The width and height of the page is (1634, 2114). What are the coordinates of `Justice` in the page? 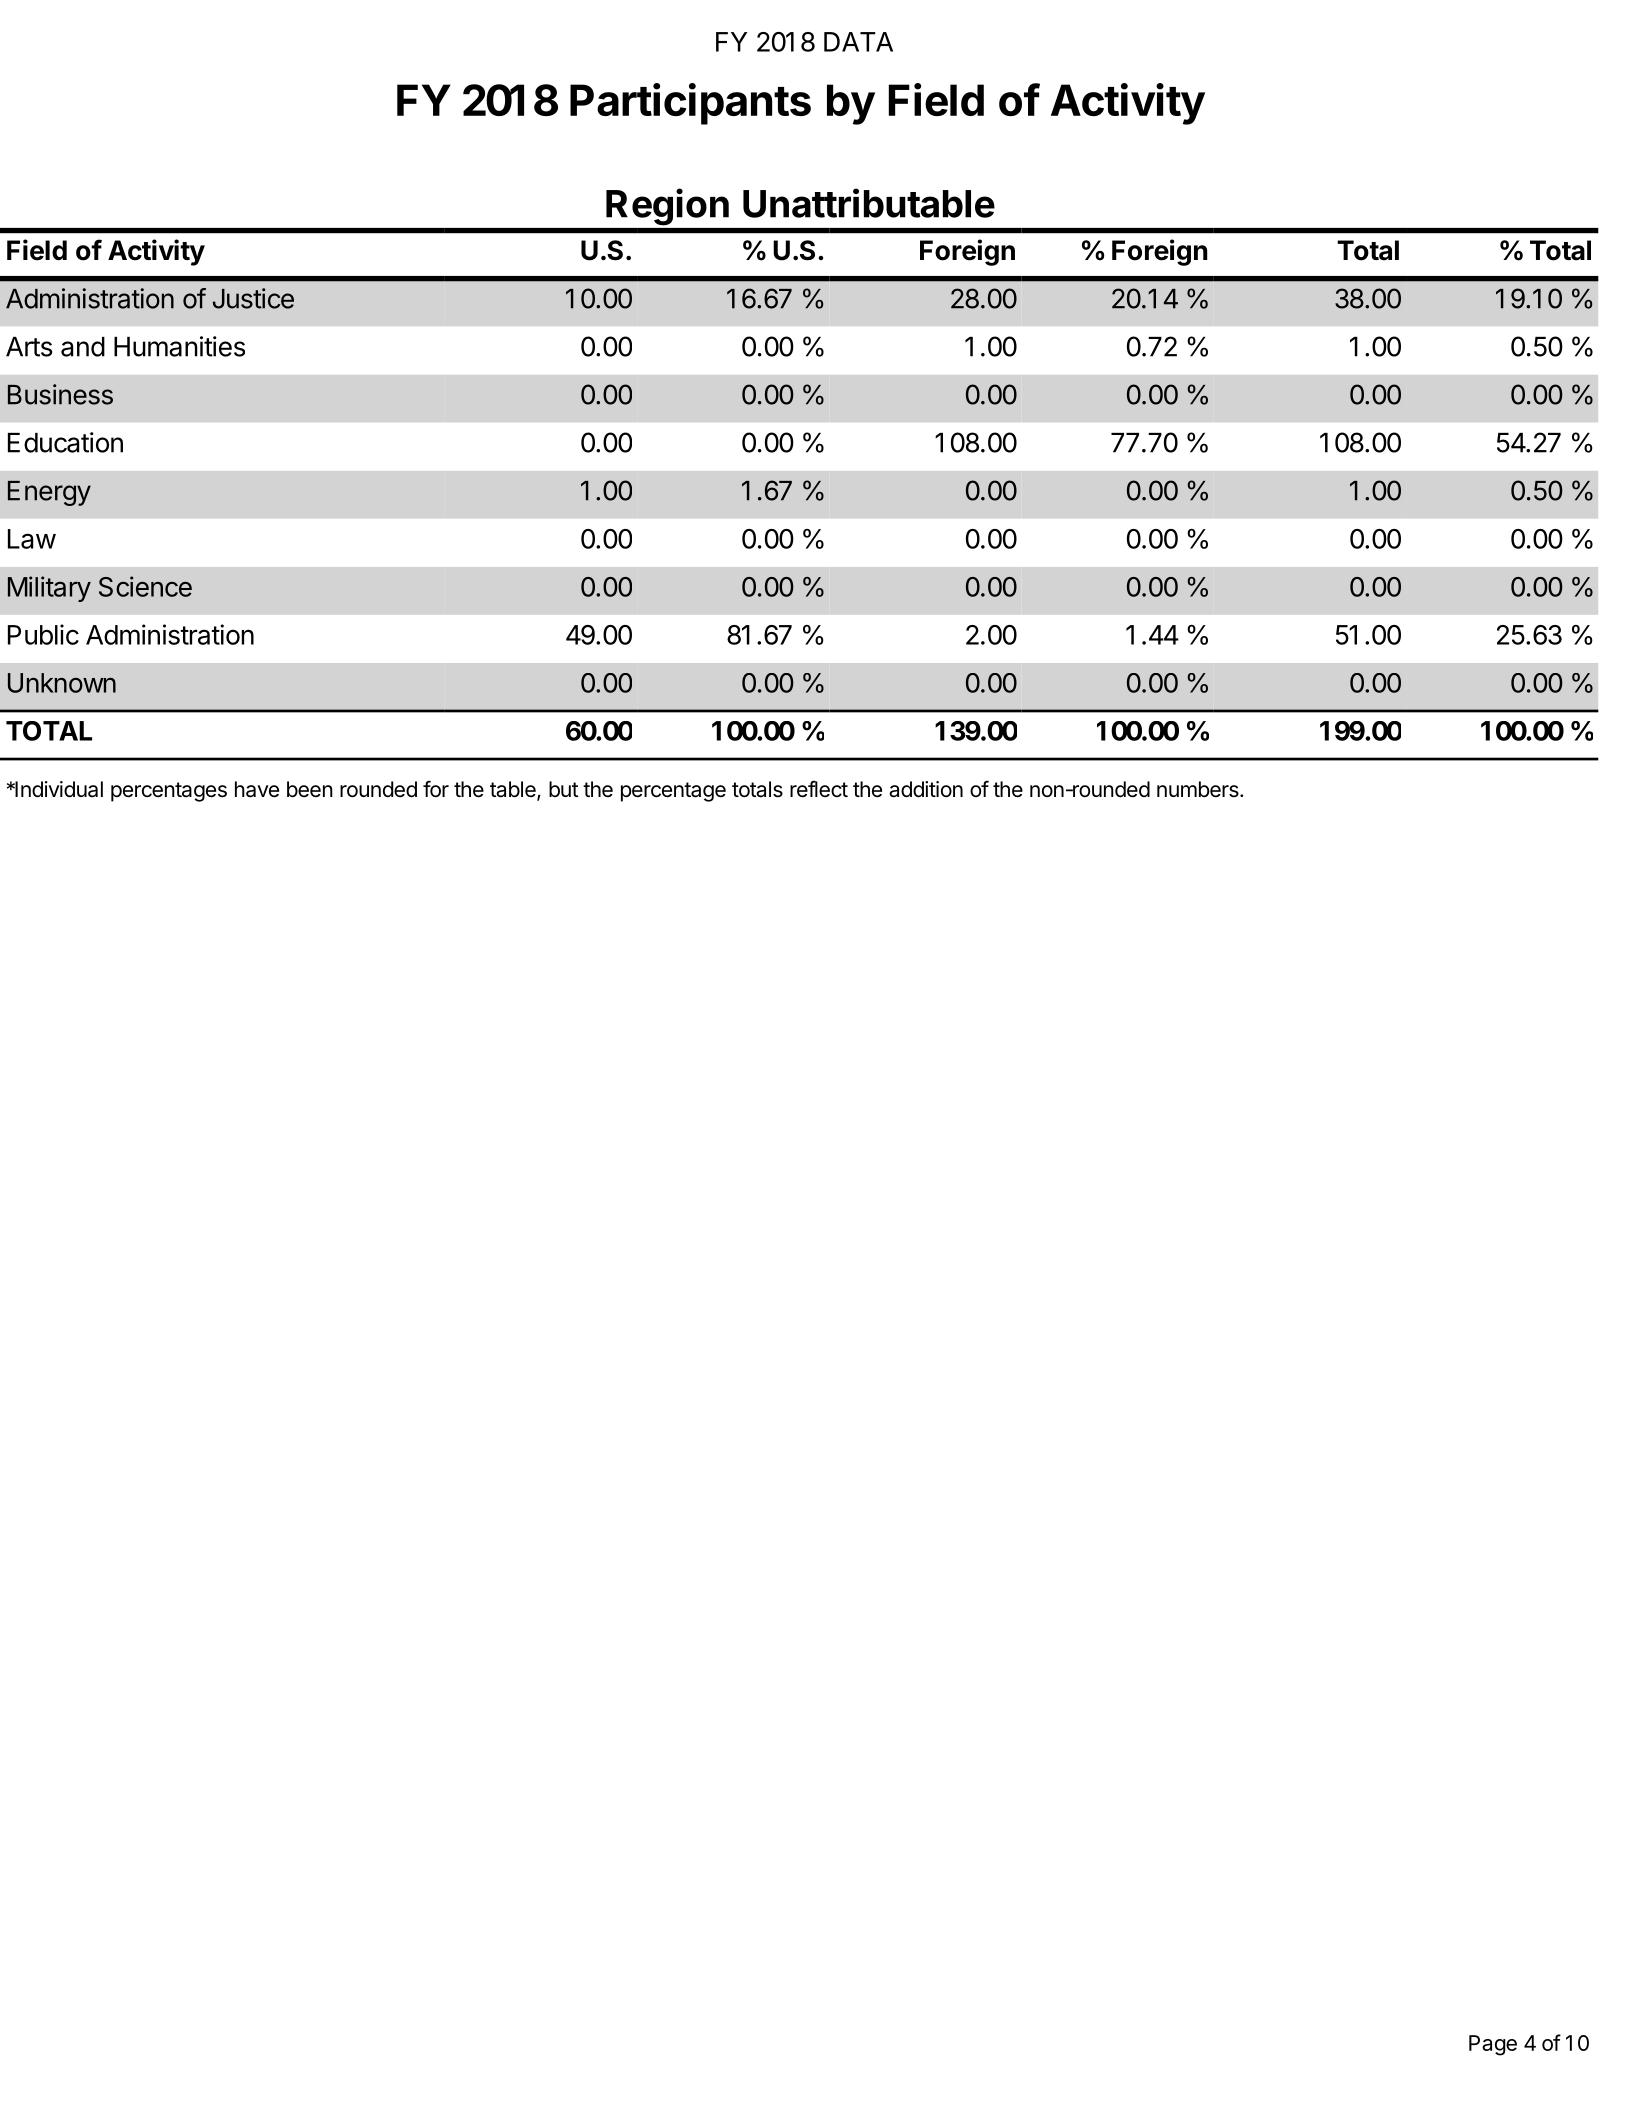 It's located at (253, 298).
